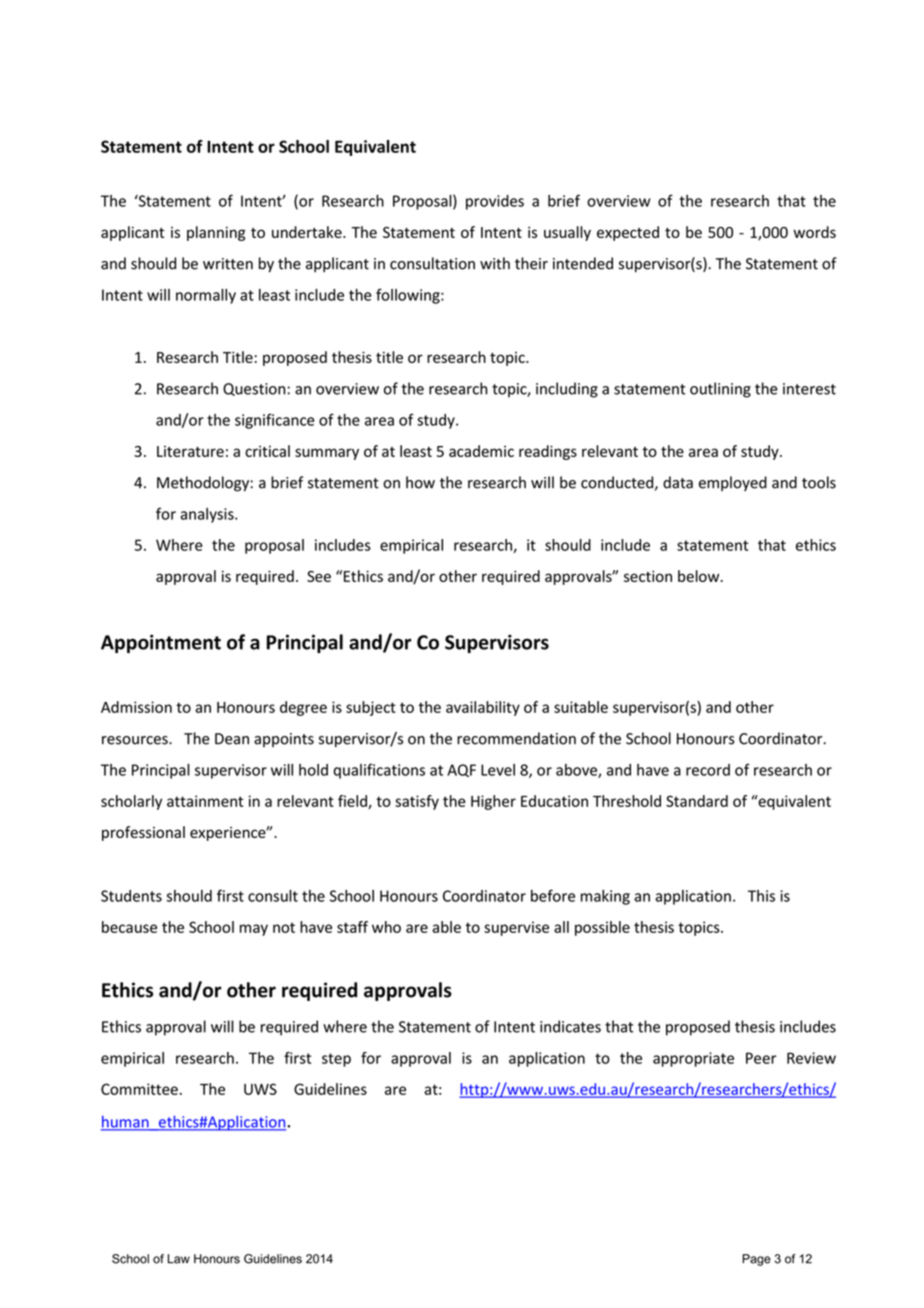  Describe the element at coordinates (216, 233) in the image. I see `planning` at that location.
